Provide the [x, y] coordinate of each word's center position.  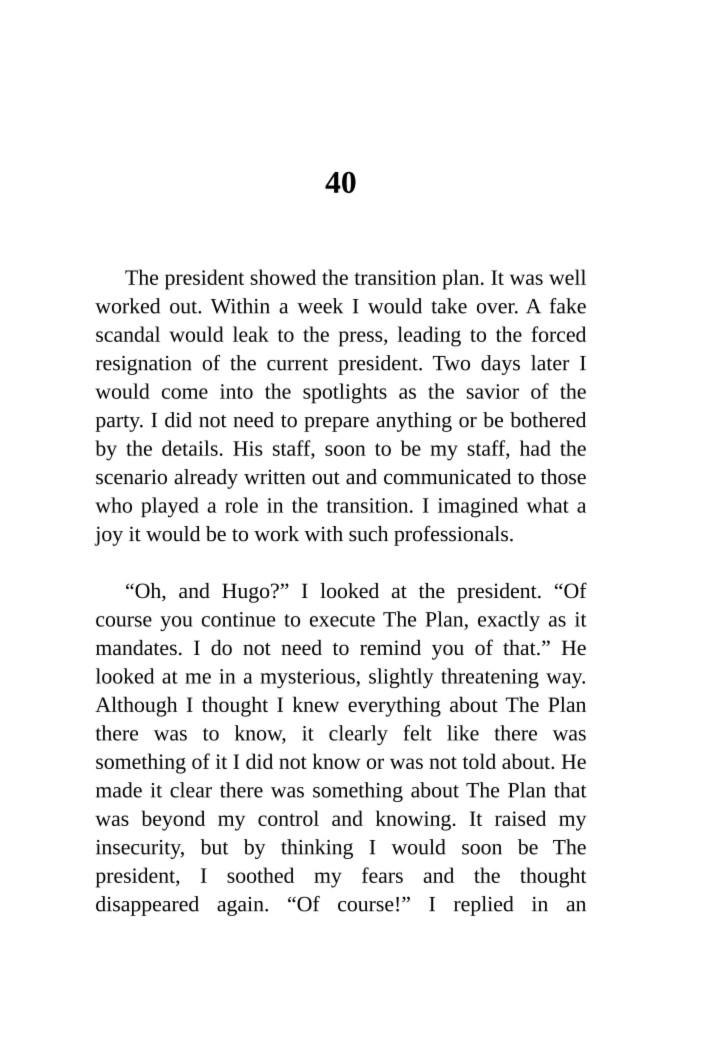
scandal [128, 334]
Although [136, 706]
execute [342, 620]
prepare [336, 424]
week [320, 306]
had [535, 448]
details [190, 448]
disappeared [147, 906]
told [479, 761]
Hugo [247, 593]
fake [568, 306]
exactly [509, 621]
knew [316, 704]
